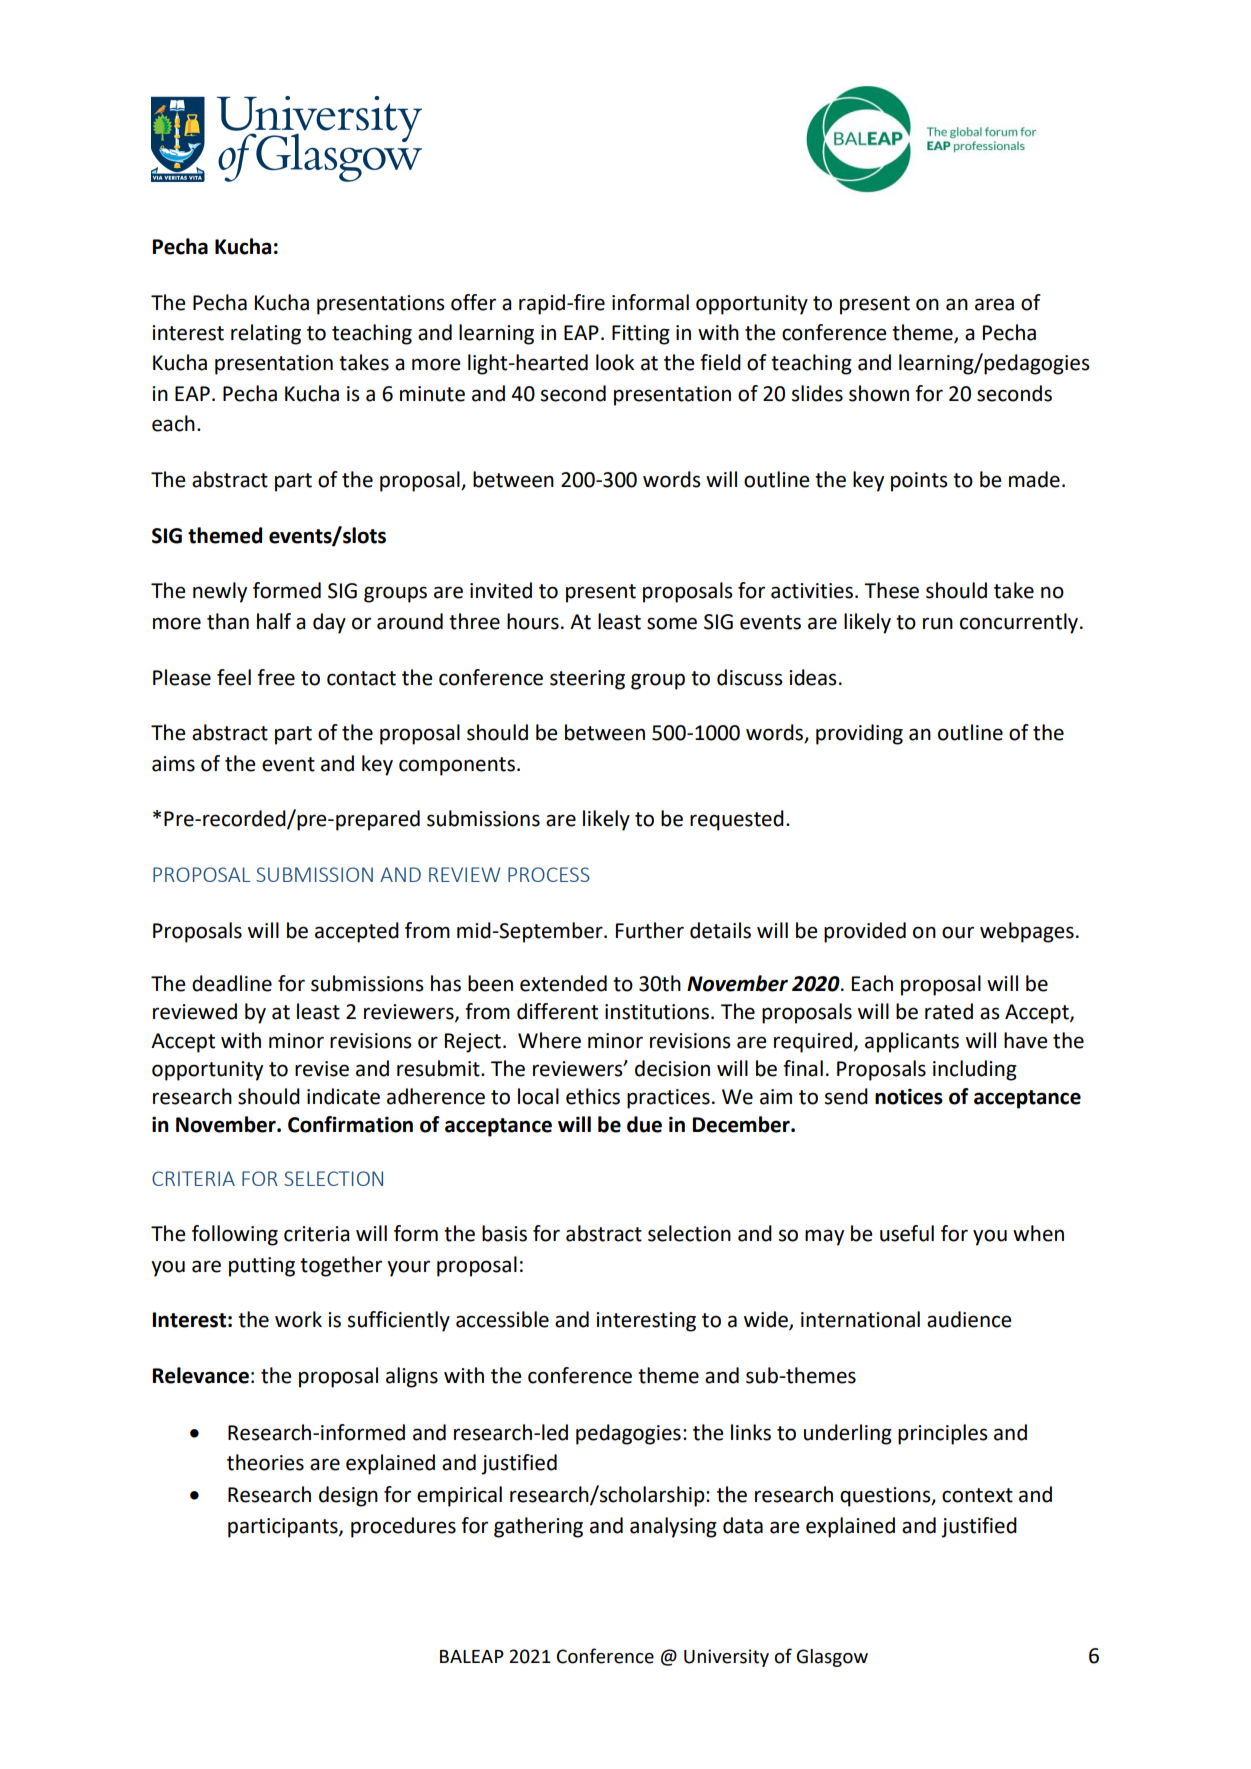 The width and height of the page is (1251, 1769). I want to click on deadline, so click(232, 983).
